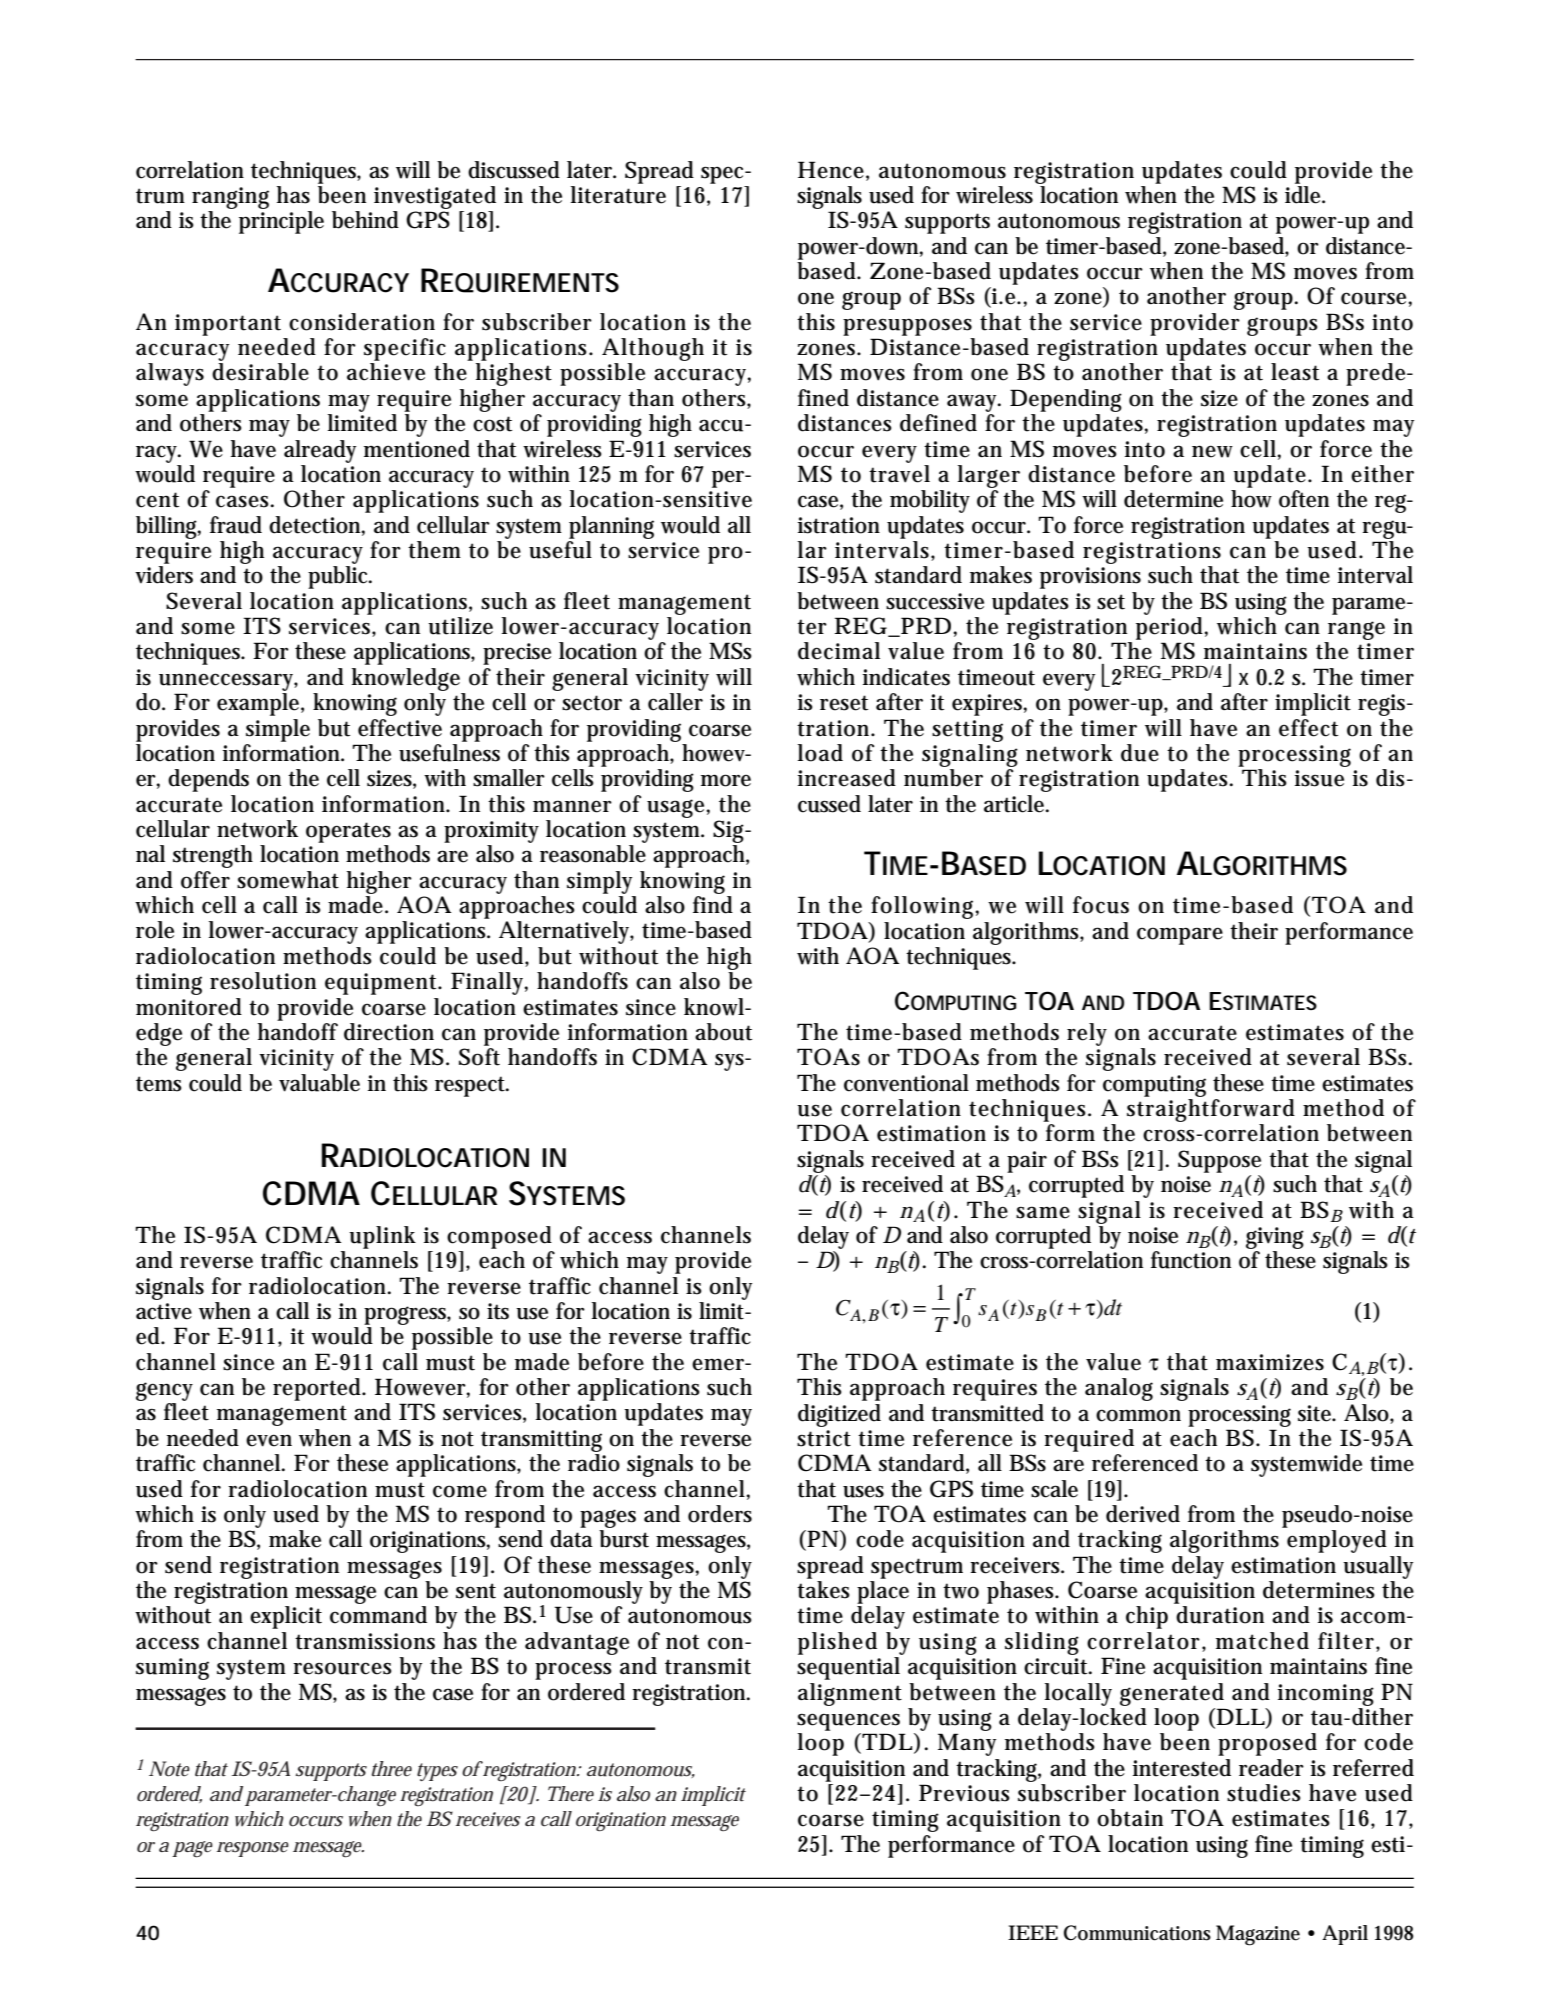 Image resolution: width=1552 pixels, height=2009 pixels. What do you see at coordinates (832, 170) in the image?
I see `Hence` at bounding box center [832, 170].
